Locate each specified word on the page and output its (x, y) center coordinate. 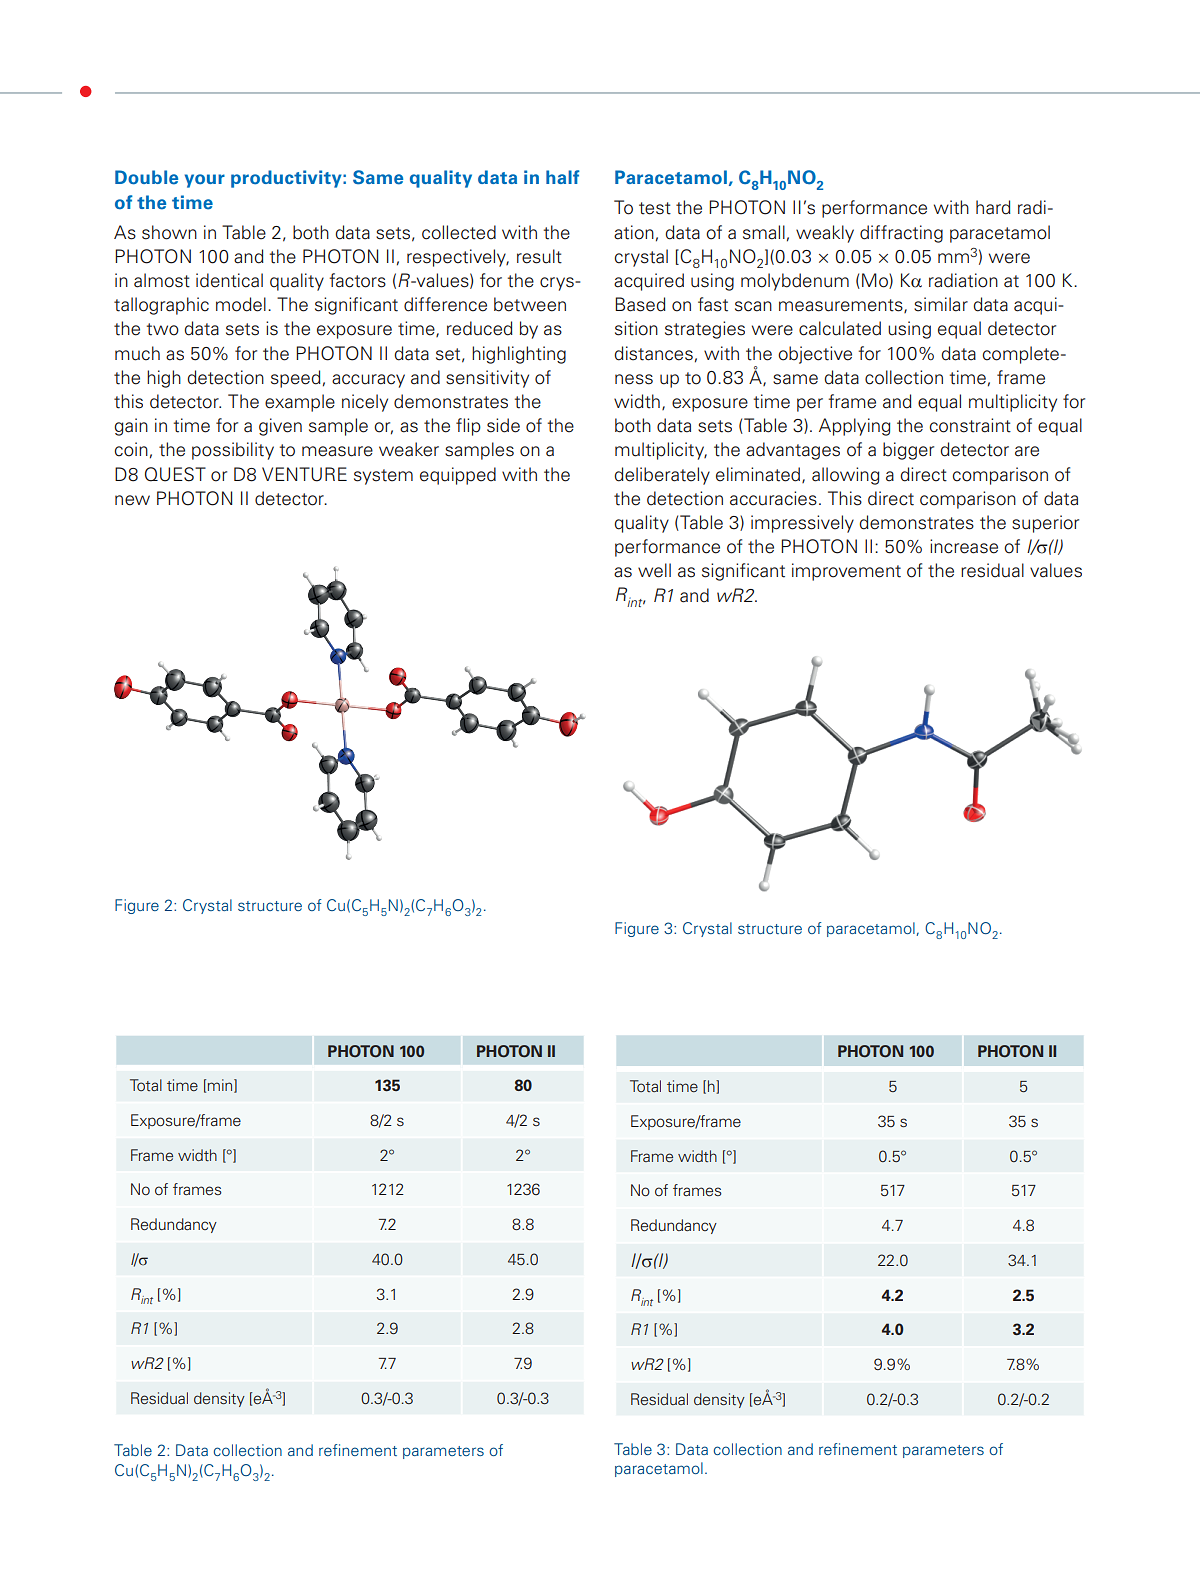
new (132, 500)
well (654, 570)
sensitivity (487, 379)
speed (296, 379)
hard (993, 207)
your (205, 181)
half (563, 177)
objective (815, 355)
